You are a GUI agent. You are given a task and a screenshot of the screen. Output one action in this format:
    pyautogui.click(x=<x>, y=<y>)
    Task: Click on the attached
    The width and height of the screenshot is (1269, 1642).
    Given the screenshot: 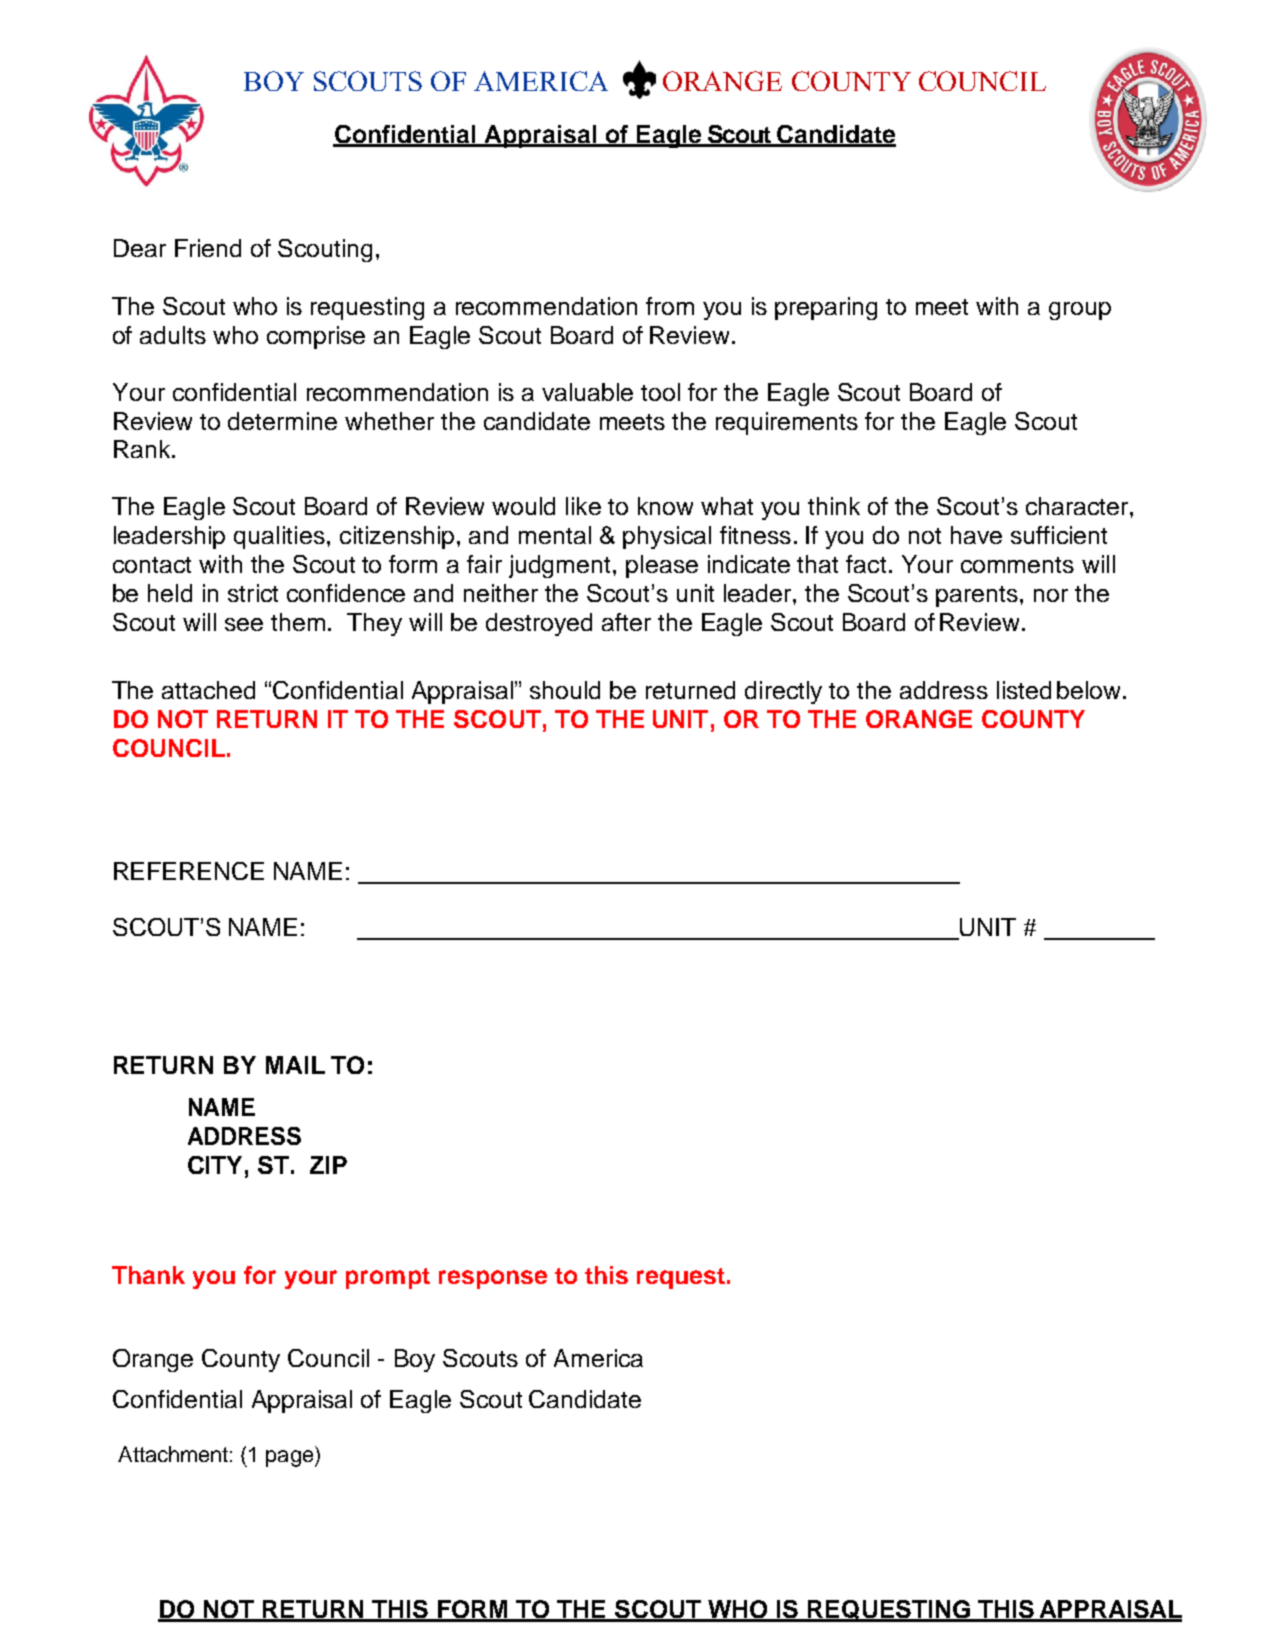 What is the action you would take?
    pyautogui.click(x=208, y=690)
